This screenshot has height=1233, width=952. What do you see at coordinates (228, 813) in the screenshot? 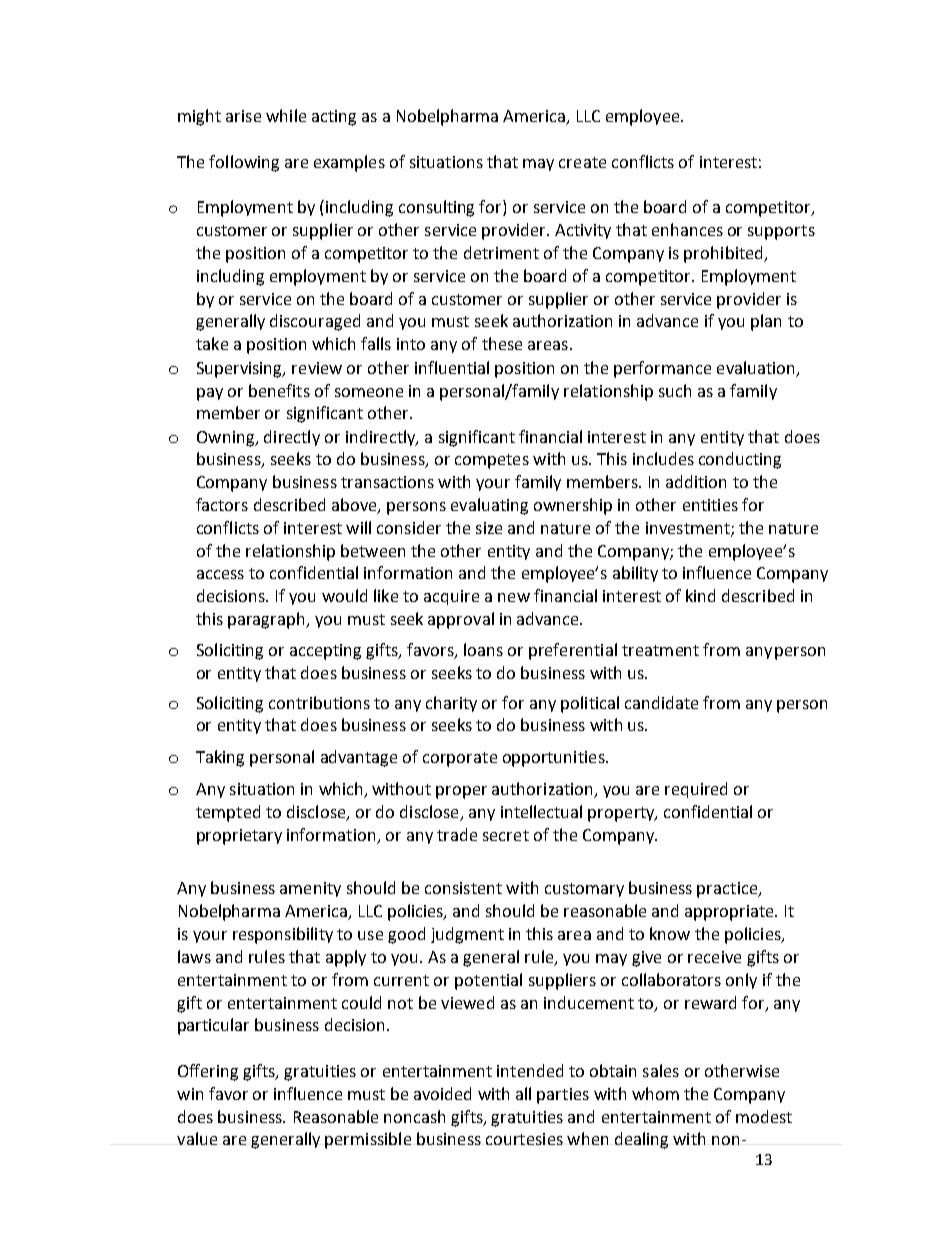
I see `tempted` at bounding box center [228, 813].
